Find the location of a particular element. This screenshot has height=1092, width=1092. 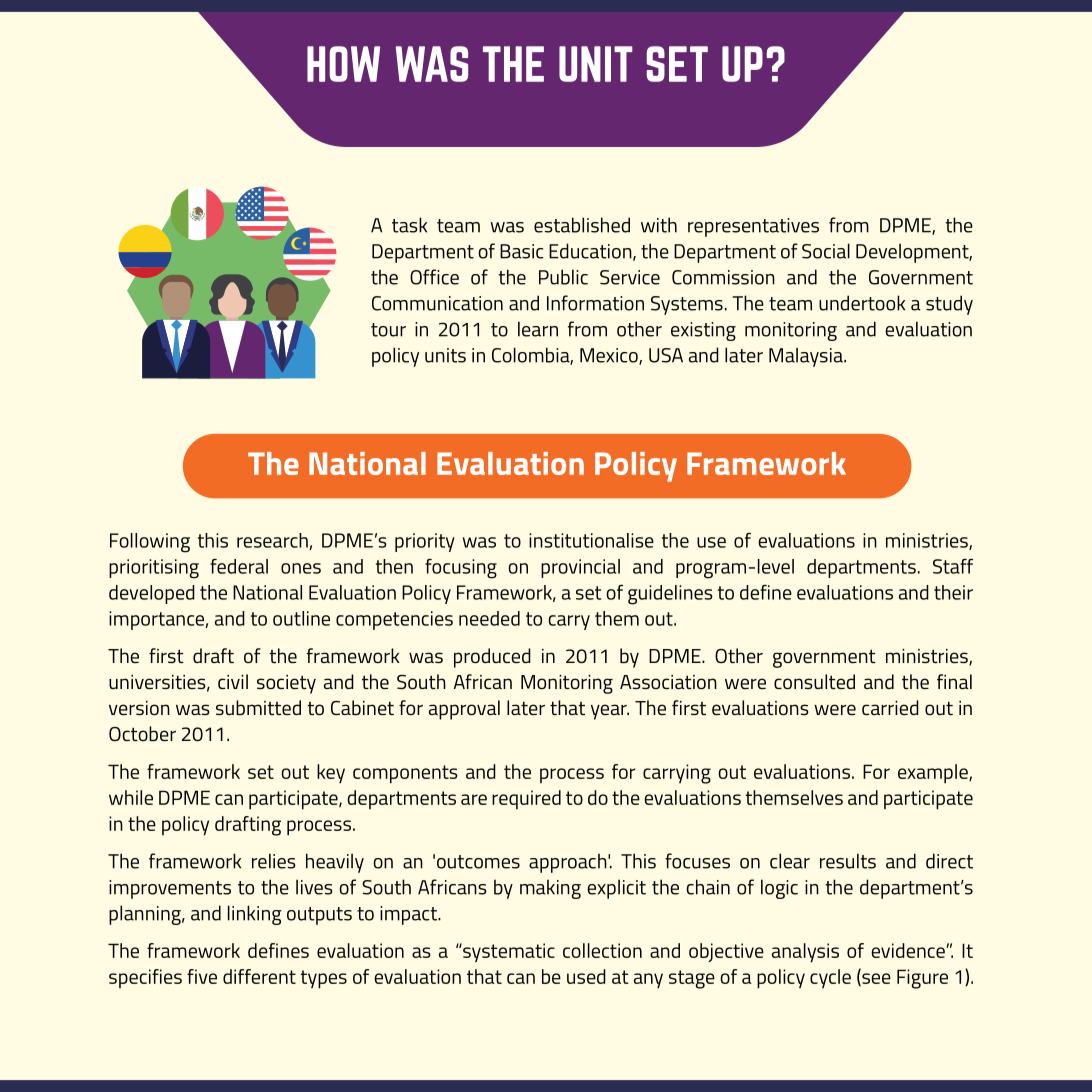

research is located at coordinates (273, 541).
